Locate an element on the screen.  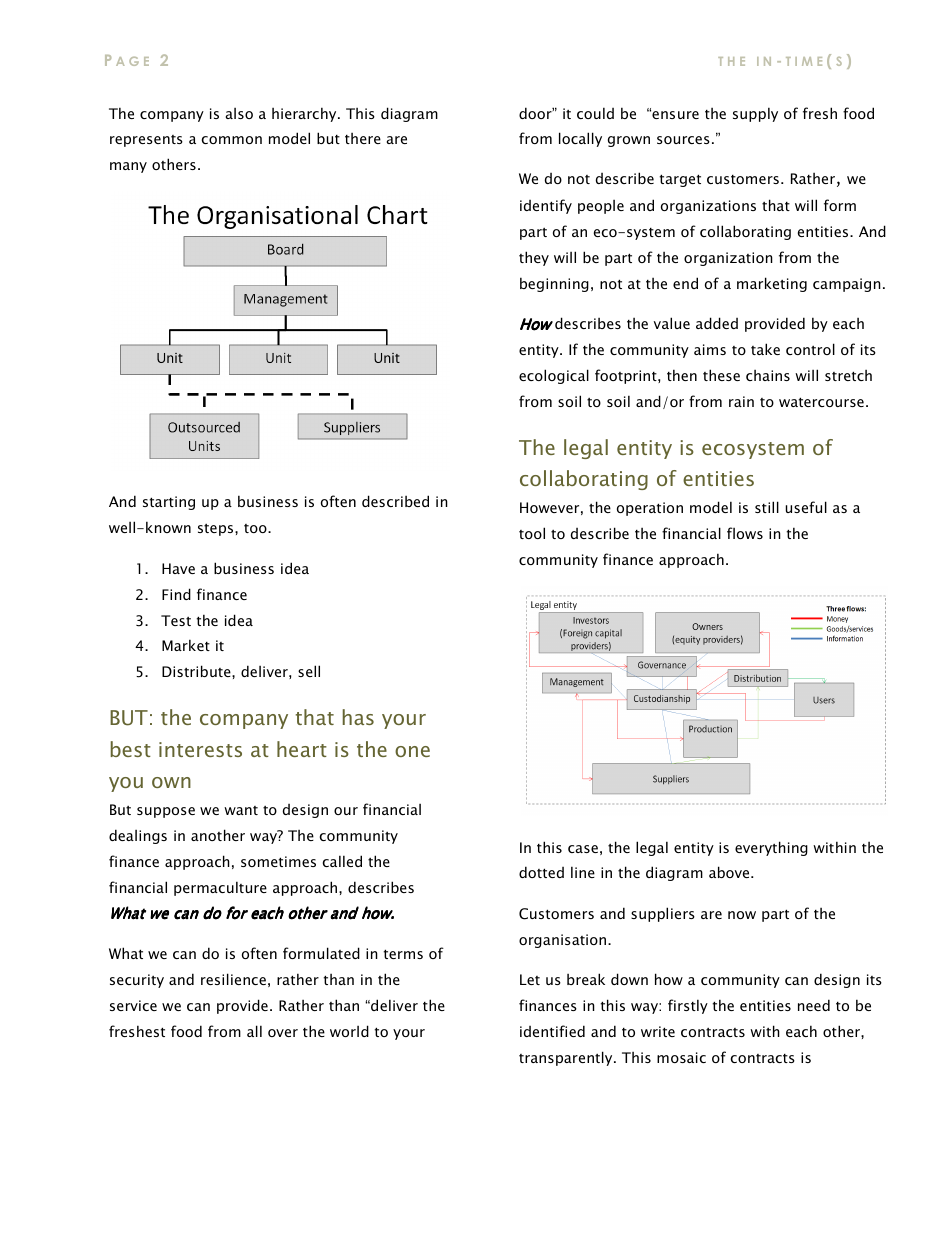
Find is located at coordinates (176, 594).
